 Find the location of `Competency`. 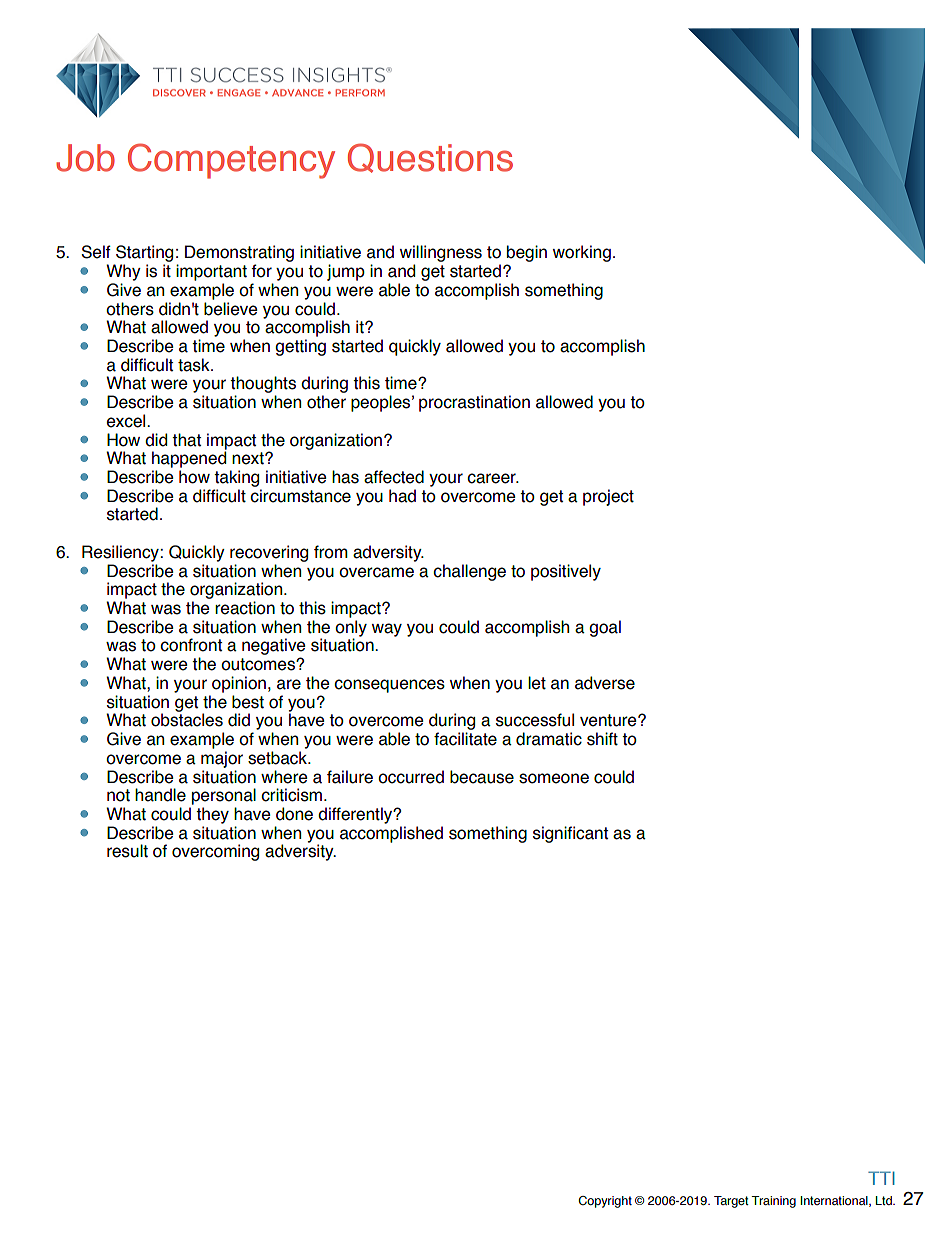

Competency is located at coordinates (231, 161).
